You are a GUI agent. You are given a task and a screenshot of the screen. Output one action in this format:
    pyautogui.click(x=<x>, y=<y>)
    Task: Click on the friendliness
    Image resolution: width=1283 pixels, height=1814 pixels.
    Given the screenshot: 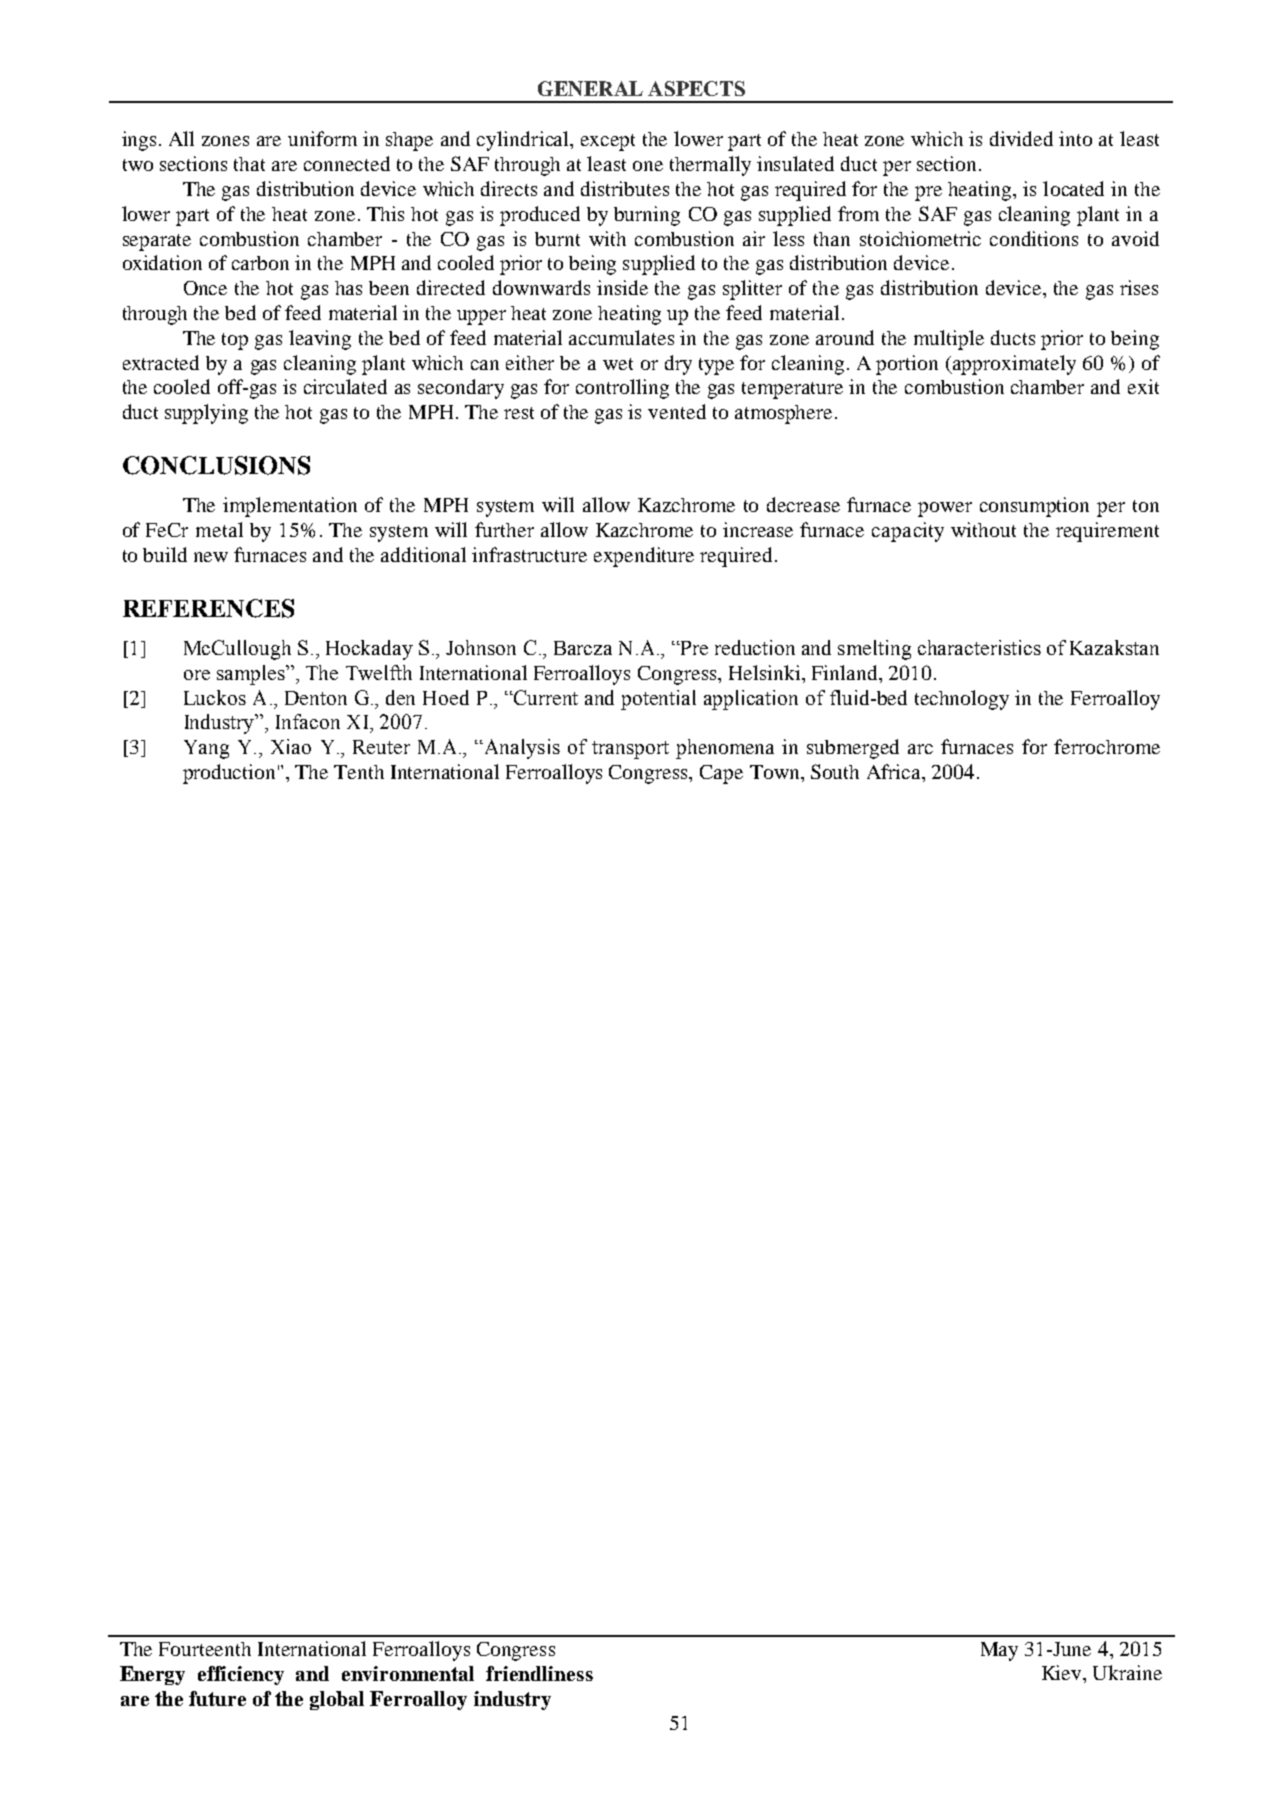 What is the action you would take?
    pyautogui.click(x=539, y=1673)
